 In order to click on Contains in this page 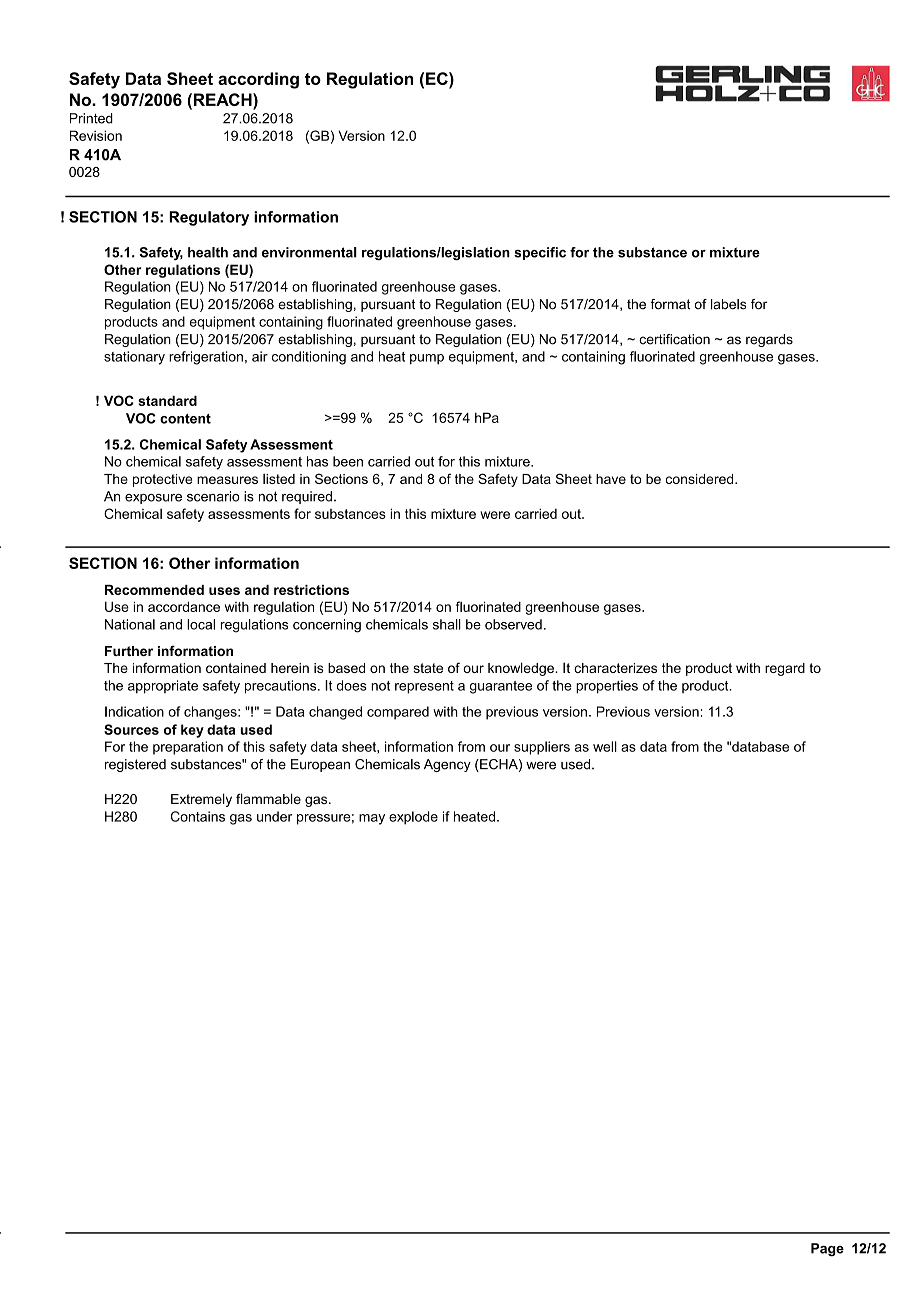, I will do `click(198, 816)`.
